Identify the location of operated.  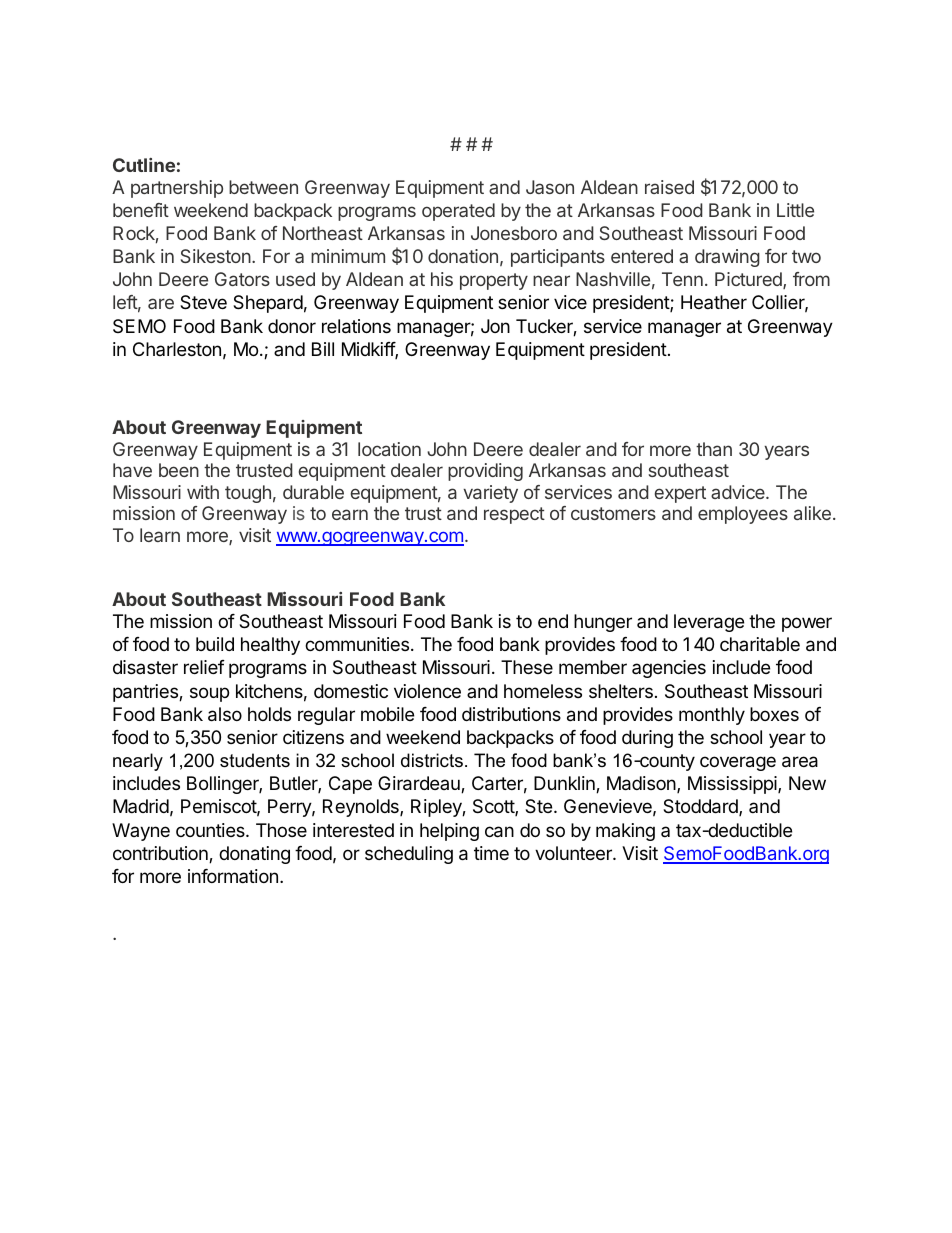
(458, 212).
